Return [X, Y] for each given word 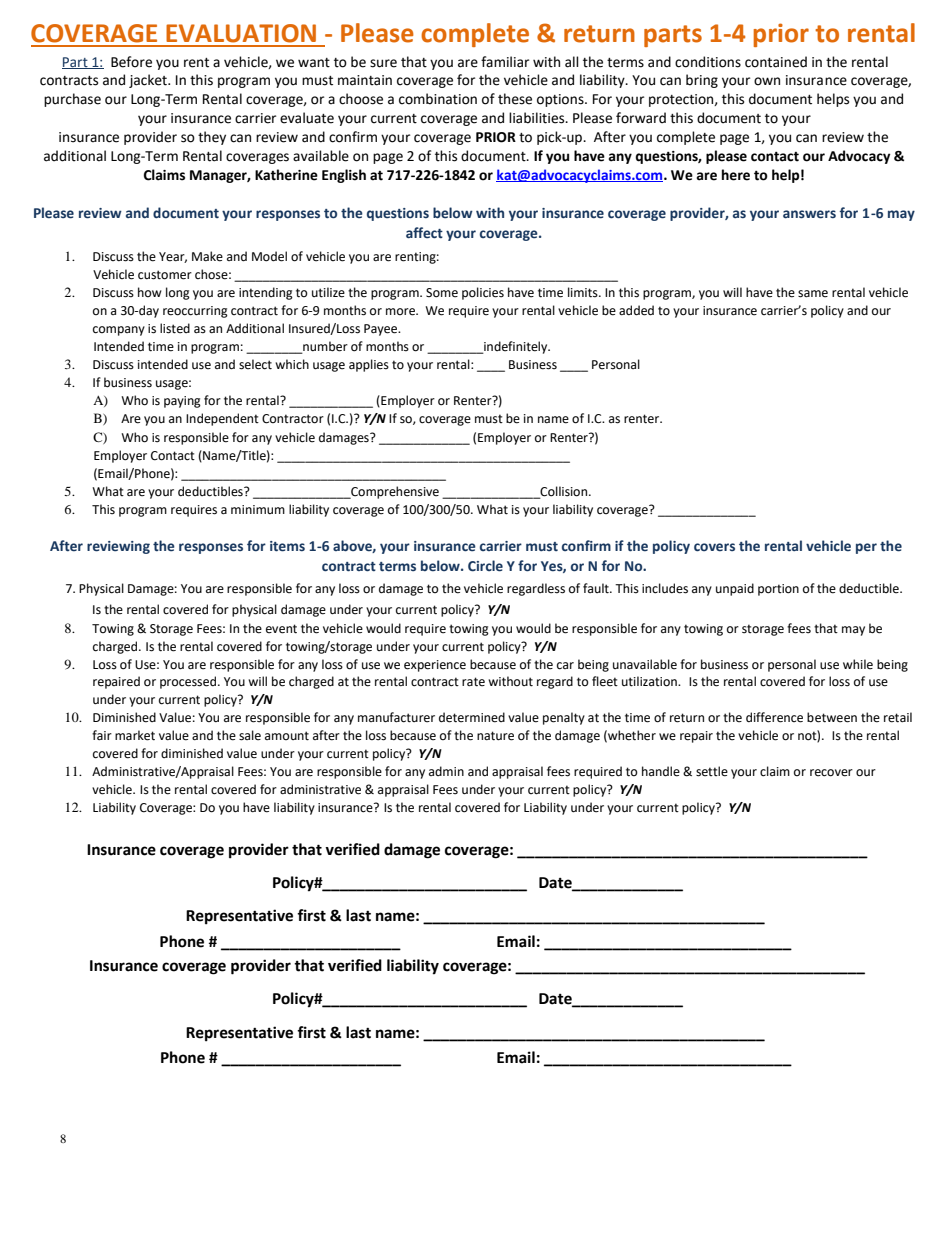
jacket [149, 81]
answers [809, 214]
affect [424, 233]
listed [175, 328]
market [135, 735]
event [281, 629]
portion [778, 590]
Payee [382, 330]
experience [435, 666]
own [767, 81]
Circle [485, 566]
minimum [258, 509]
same [813, 294]
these [515, 99]
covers [714, 547]
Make [207, 256]
